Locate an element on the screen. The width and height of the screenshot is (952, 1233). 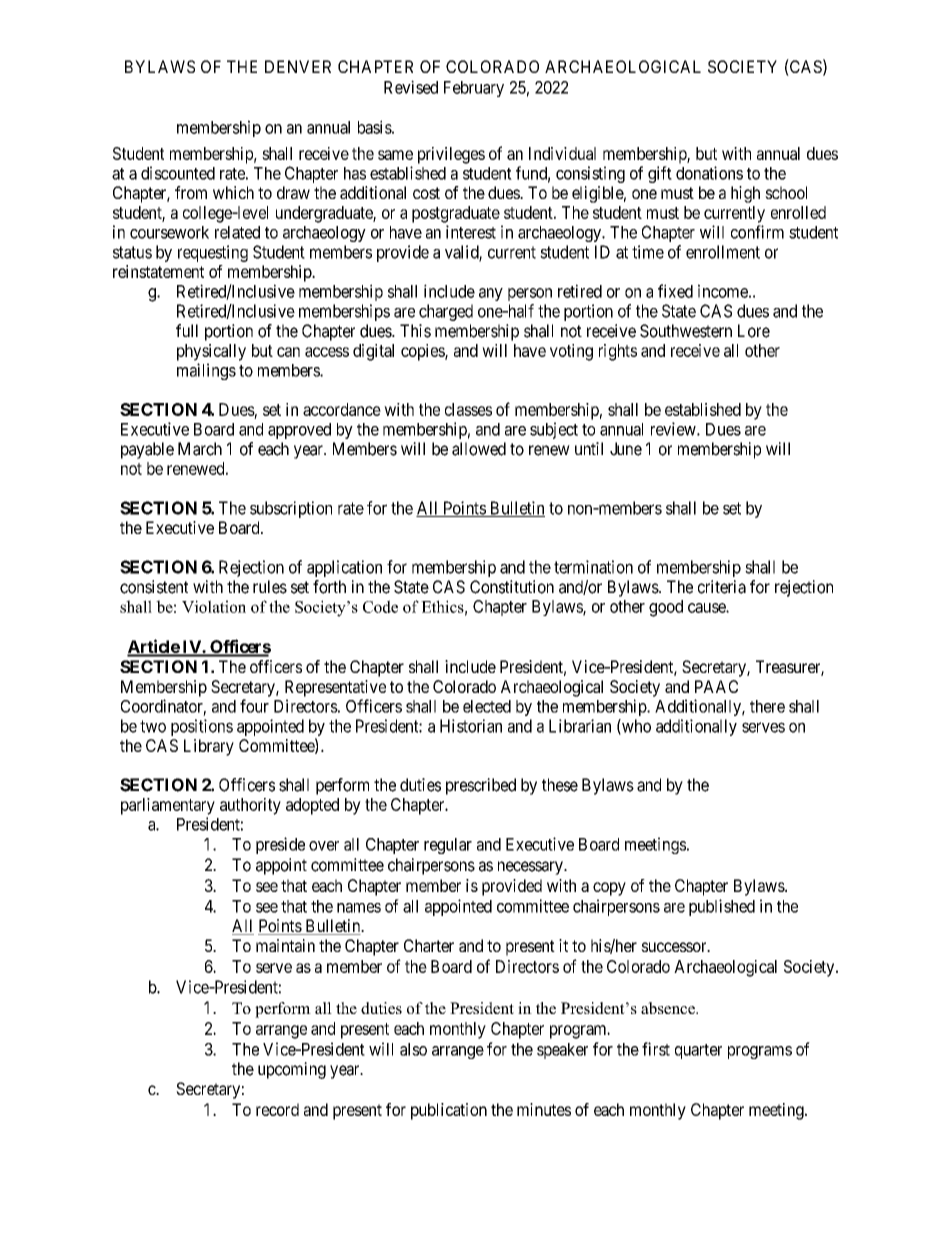
donations is located at coordinates (709, 173).
